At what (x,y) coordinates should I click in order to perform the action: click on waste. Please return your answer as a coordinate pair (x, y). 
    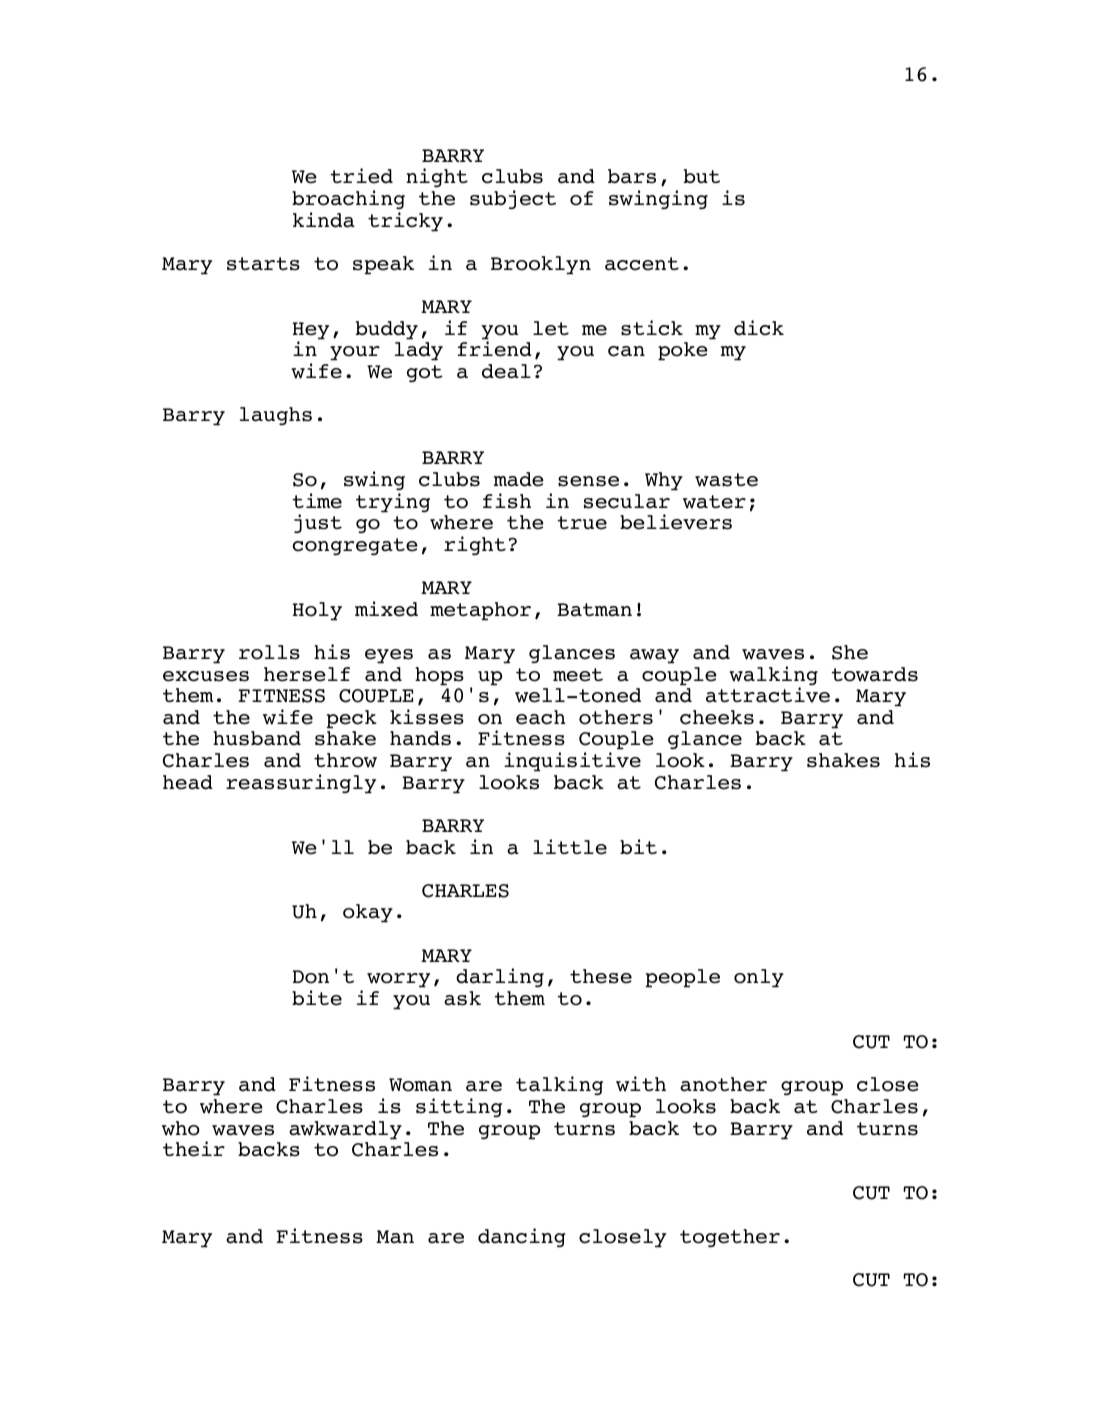
    Looking at the image, I should click on (726, 480).
